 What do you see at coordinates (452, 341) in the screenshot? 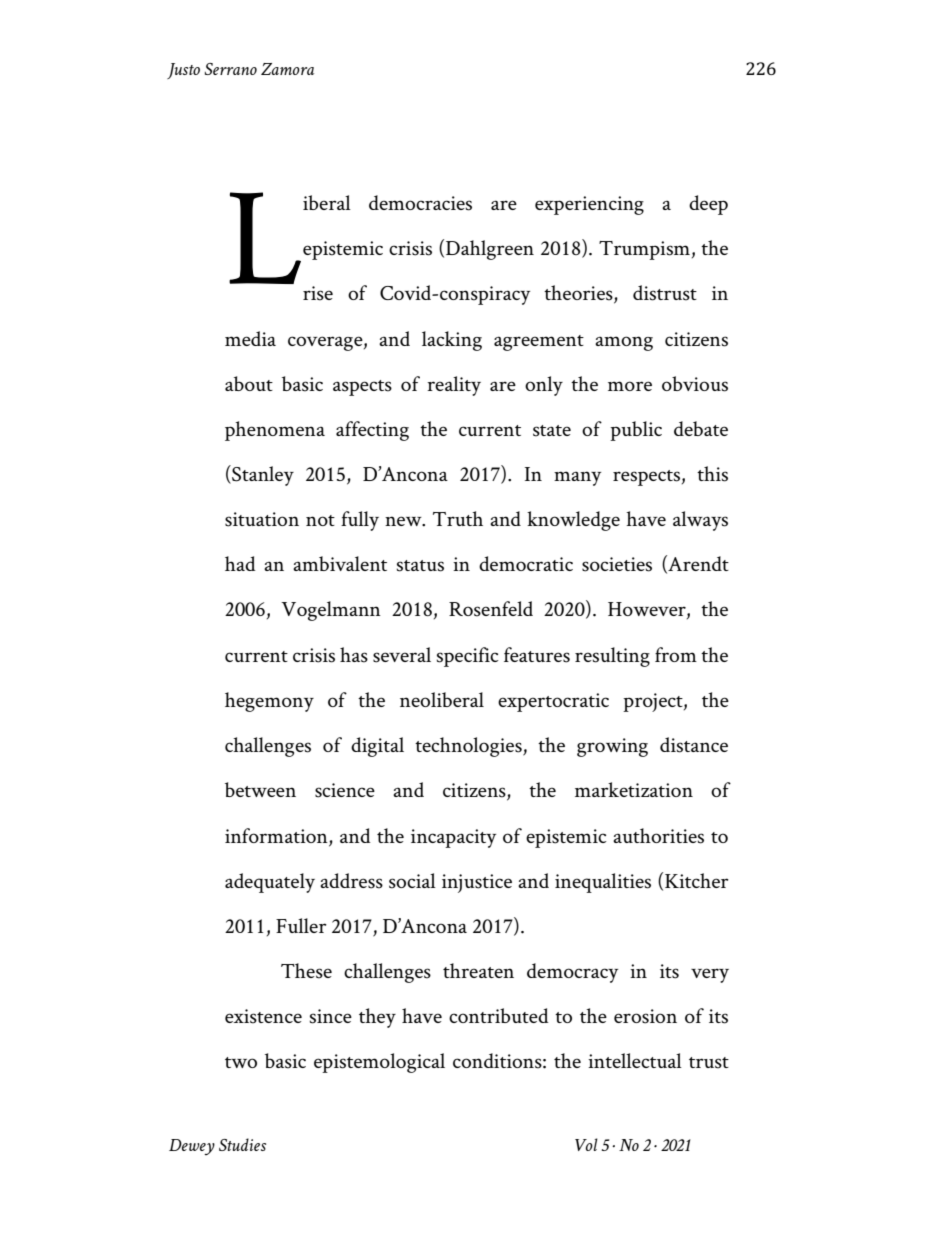
I see `lacking` at bounding box center [452, 341].
